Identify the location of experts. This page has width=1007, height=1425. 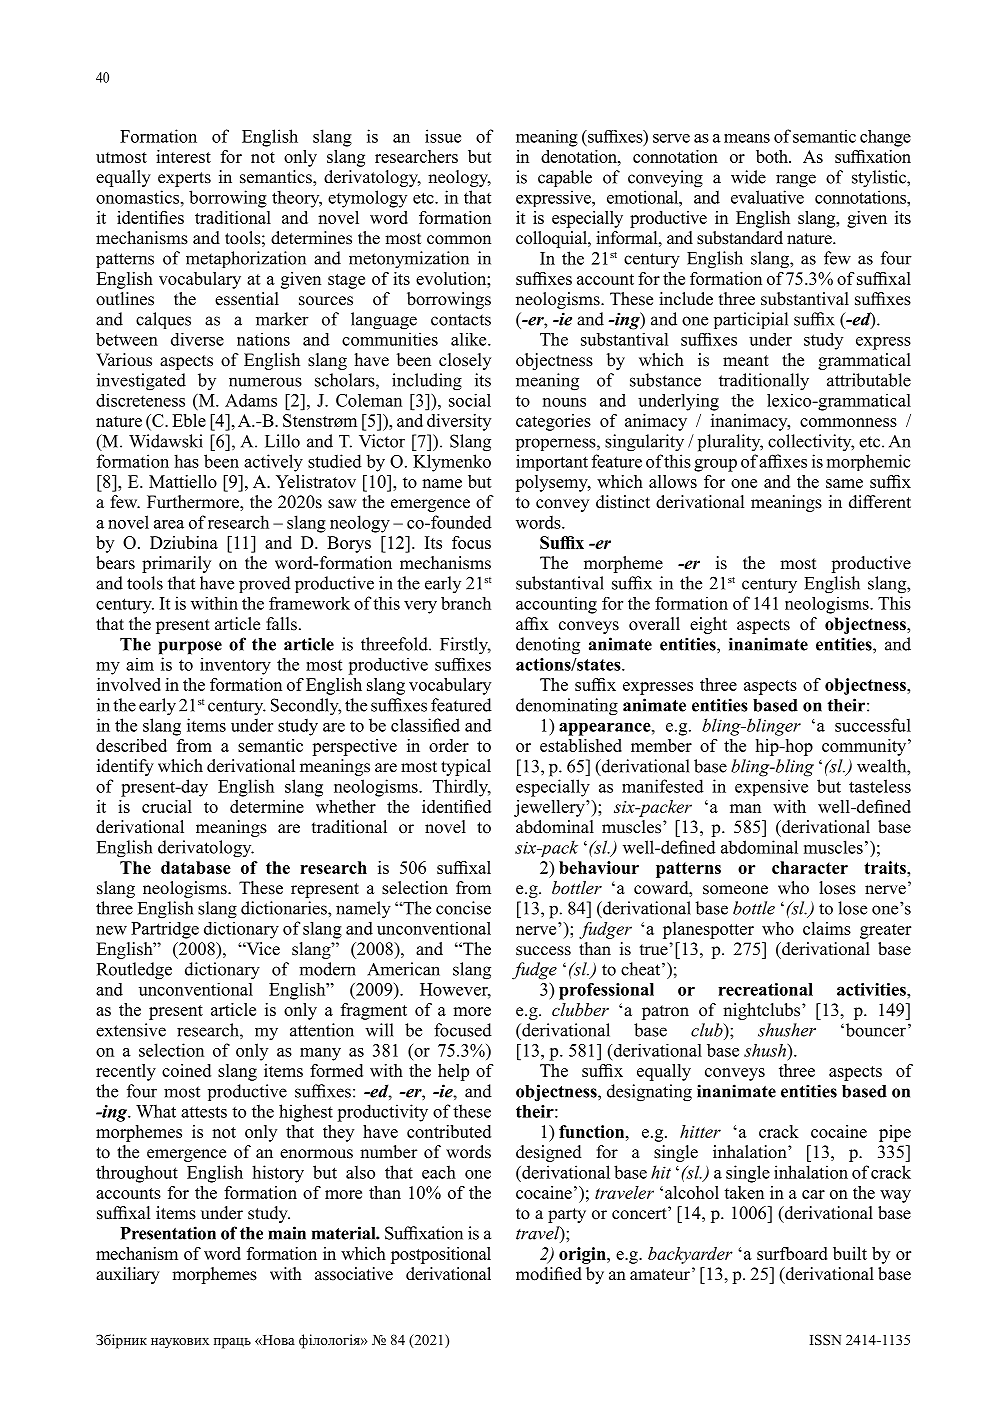
(184, 179).
